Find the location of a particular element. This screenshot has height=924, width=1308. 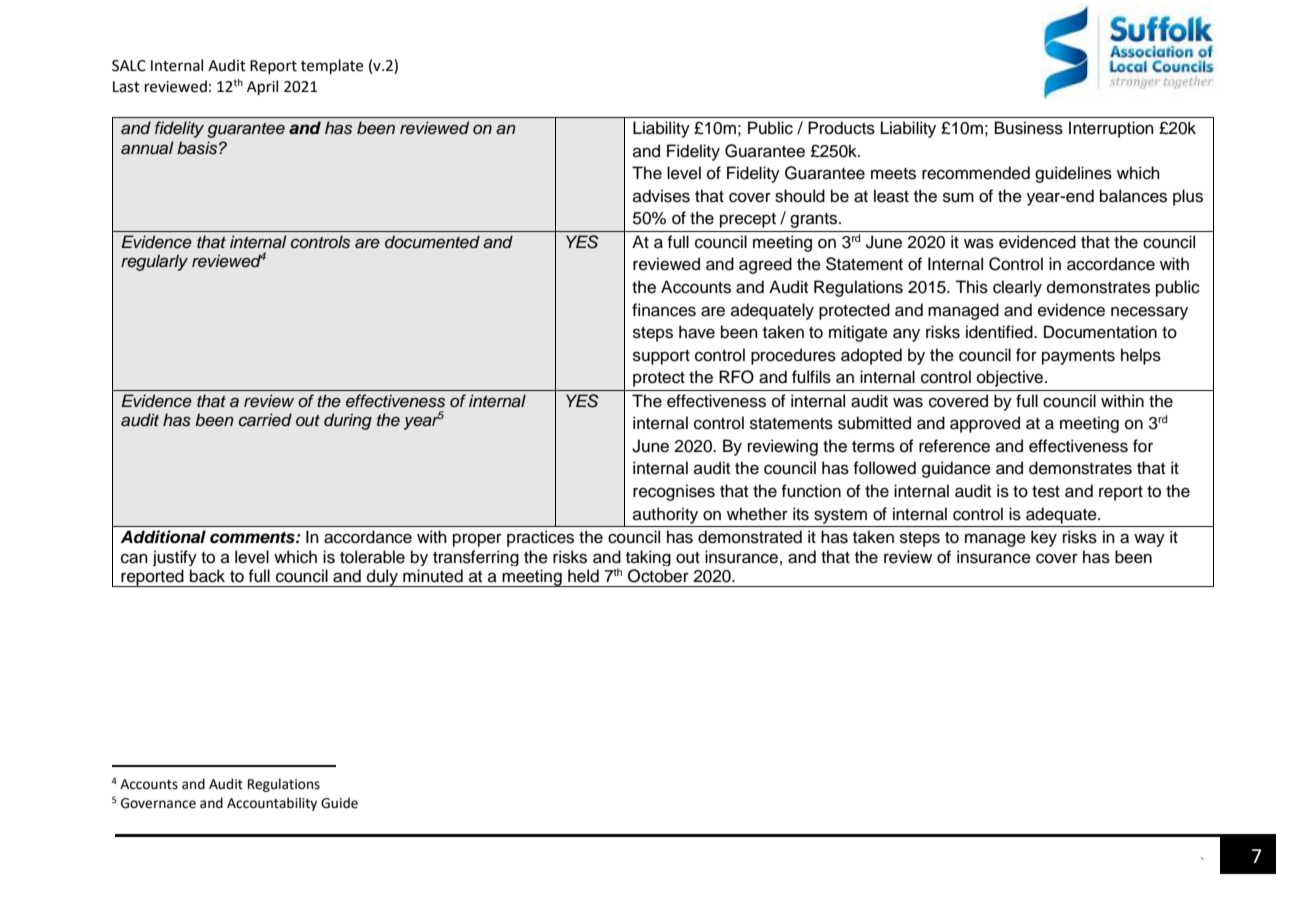

comments is located at coordinates (253, 538).
